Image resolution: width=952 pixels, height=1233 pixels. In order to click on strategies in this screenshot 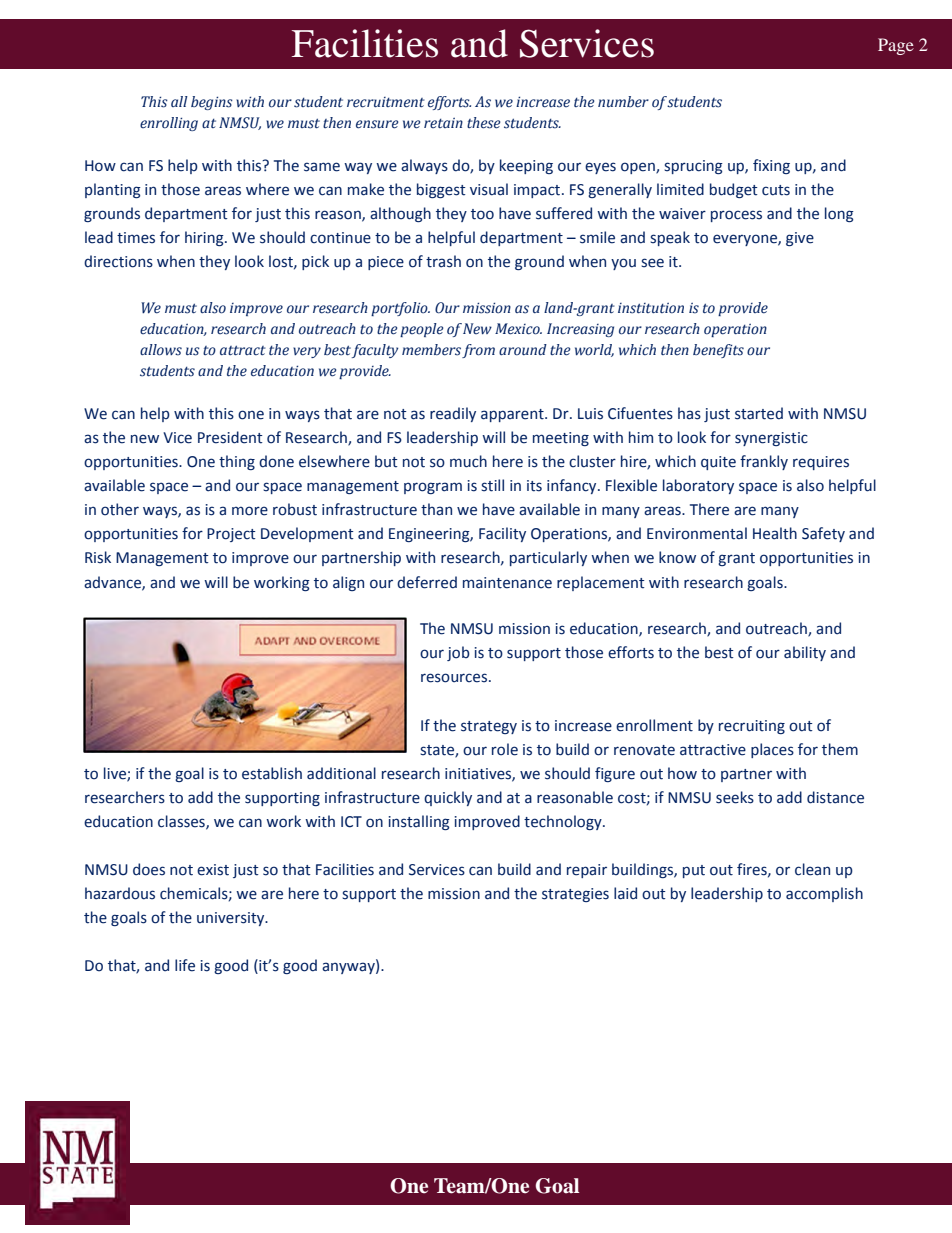, I will do `click(575, 895)`.
